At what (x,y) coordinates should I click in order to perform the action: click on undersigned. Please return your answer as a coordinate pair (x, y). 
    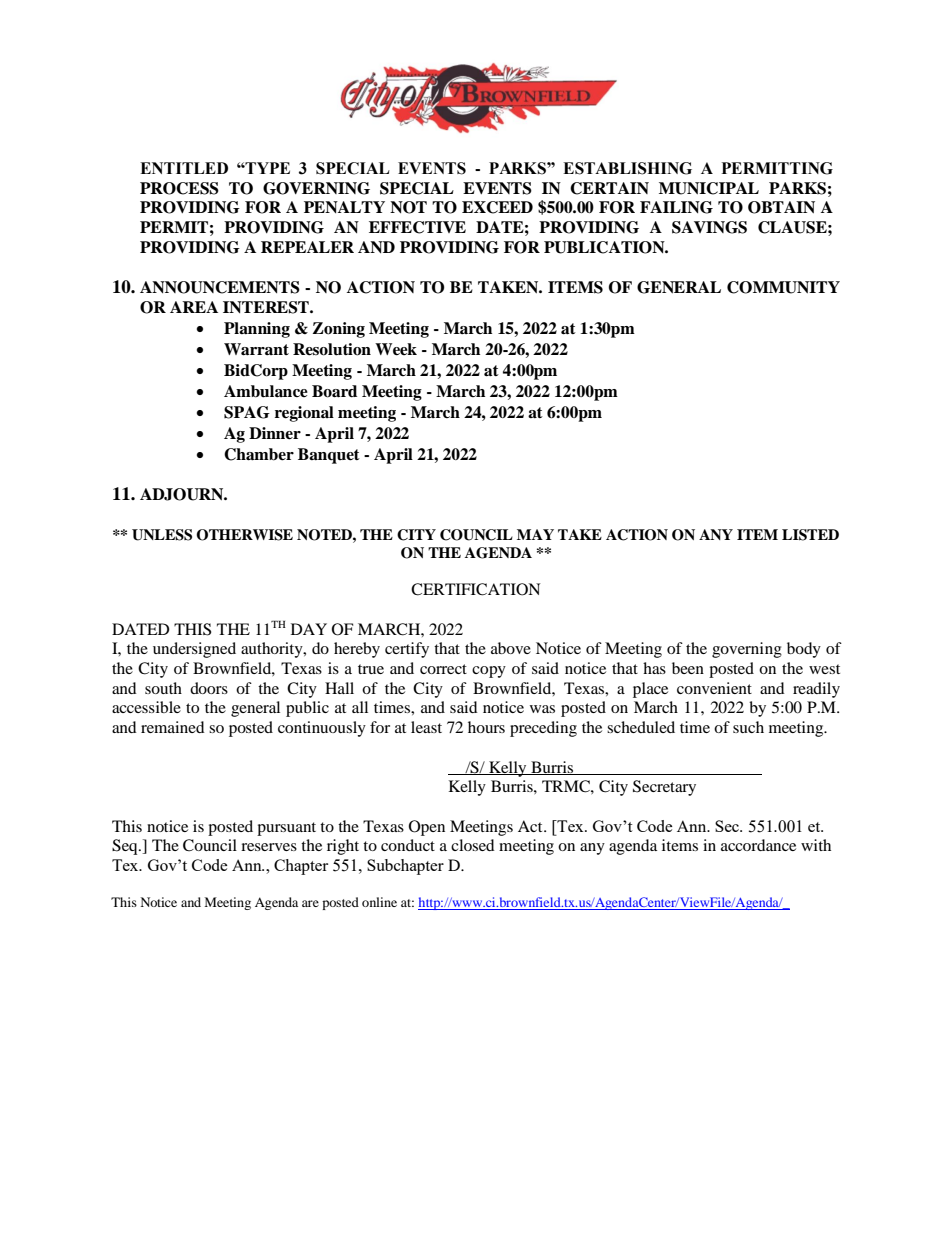
    Looking at the image, I should click on (194, 650).
